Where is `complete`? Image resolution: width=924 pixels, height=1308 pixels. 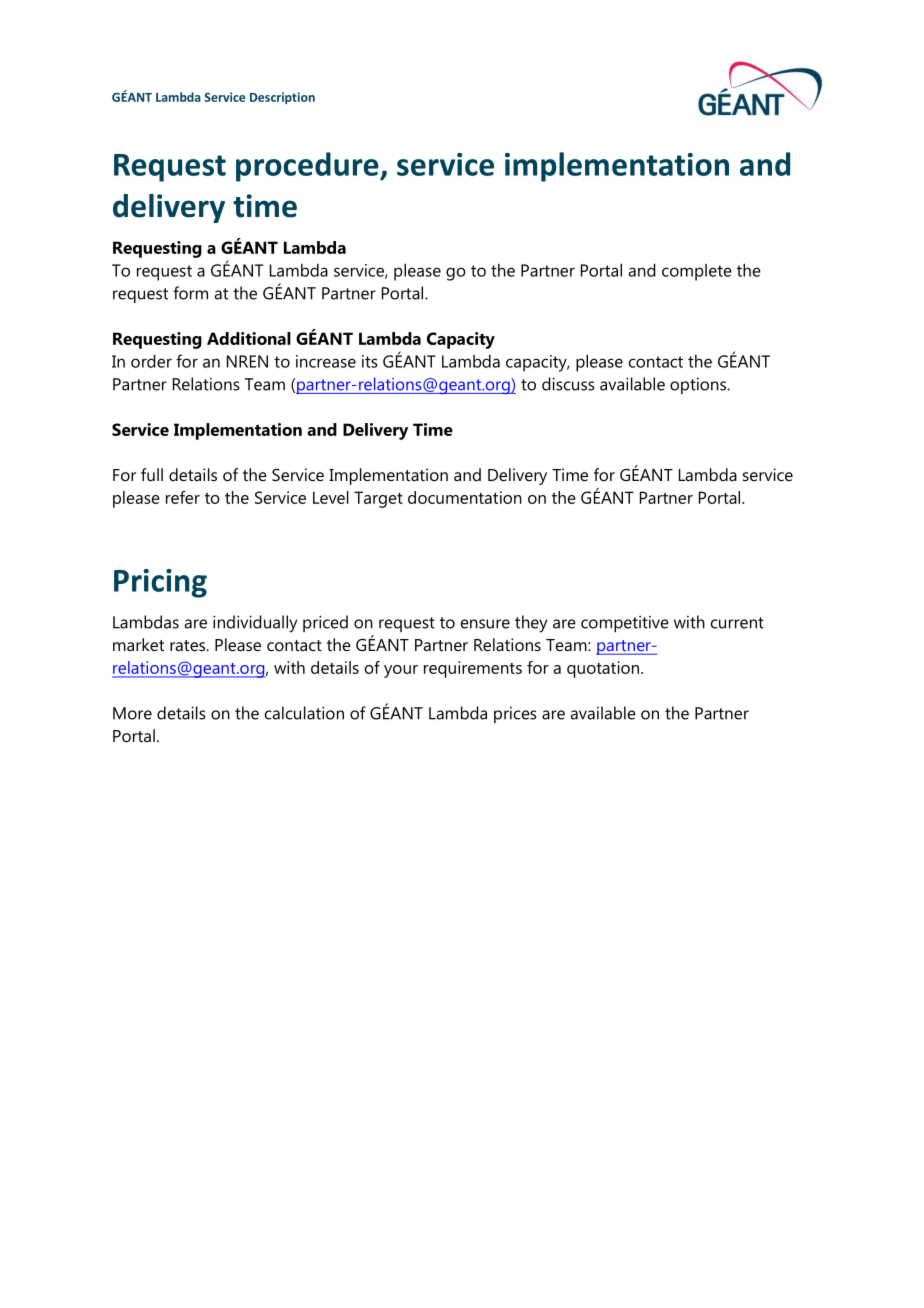 complete is located at coordinates (697, 272).
